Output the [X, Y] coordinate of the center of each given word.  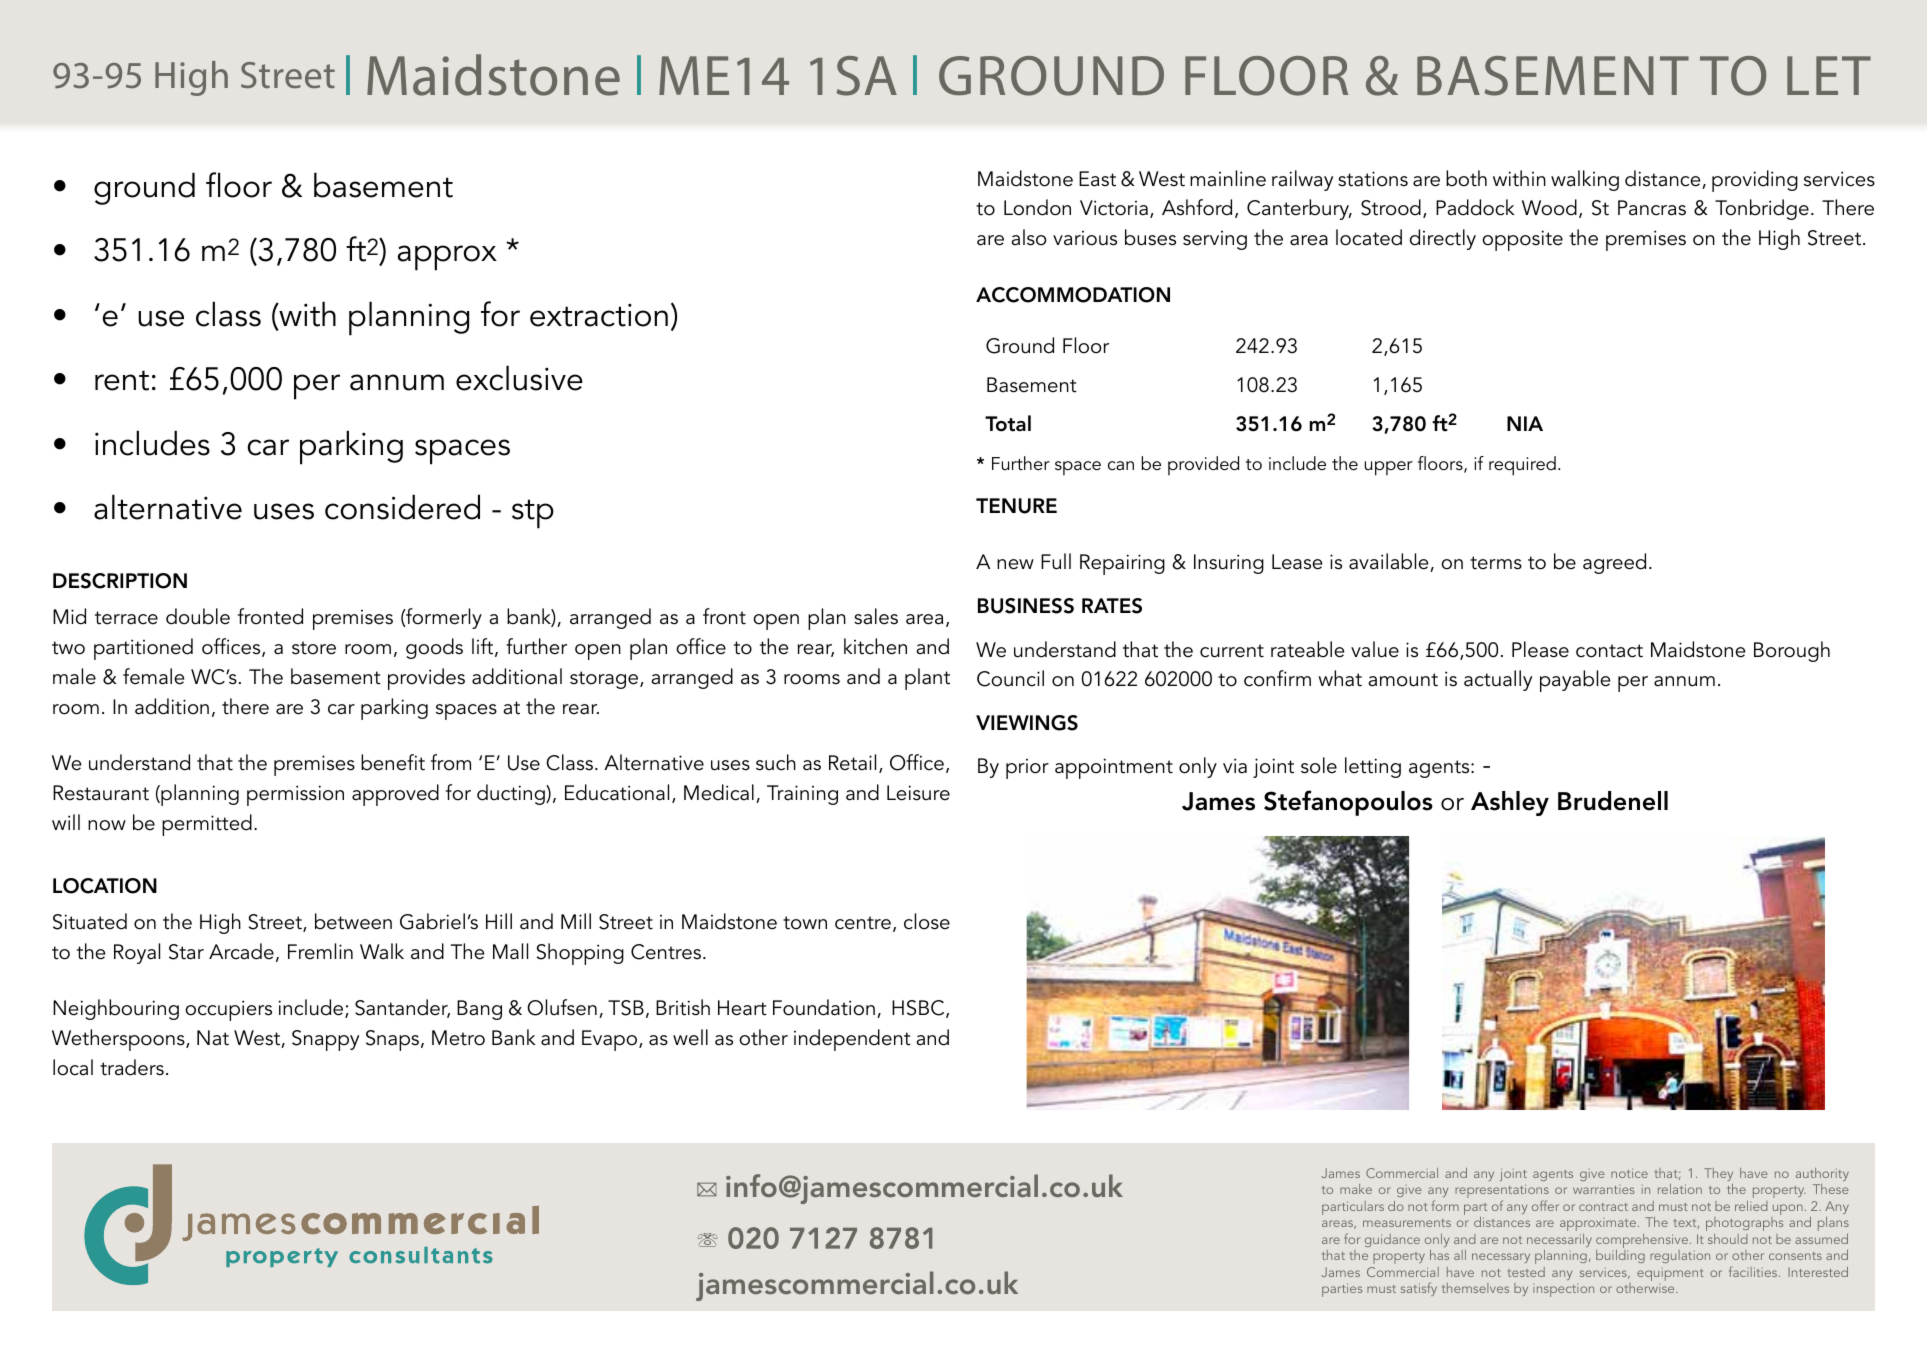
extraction [599, 315]
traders [132, 1067]
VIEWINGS [1027, 723]
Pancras [1652, 208]
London [1037, 207]
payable [1575, 681]
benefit [393, 762]
